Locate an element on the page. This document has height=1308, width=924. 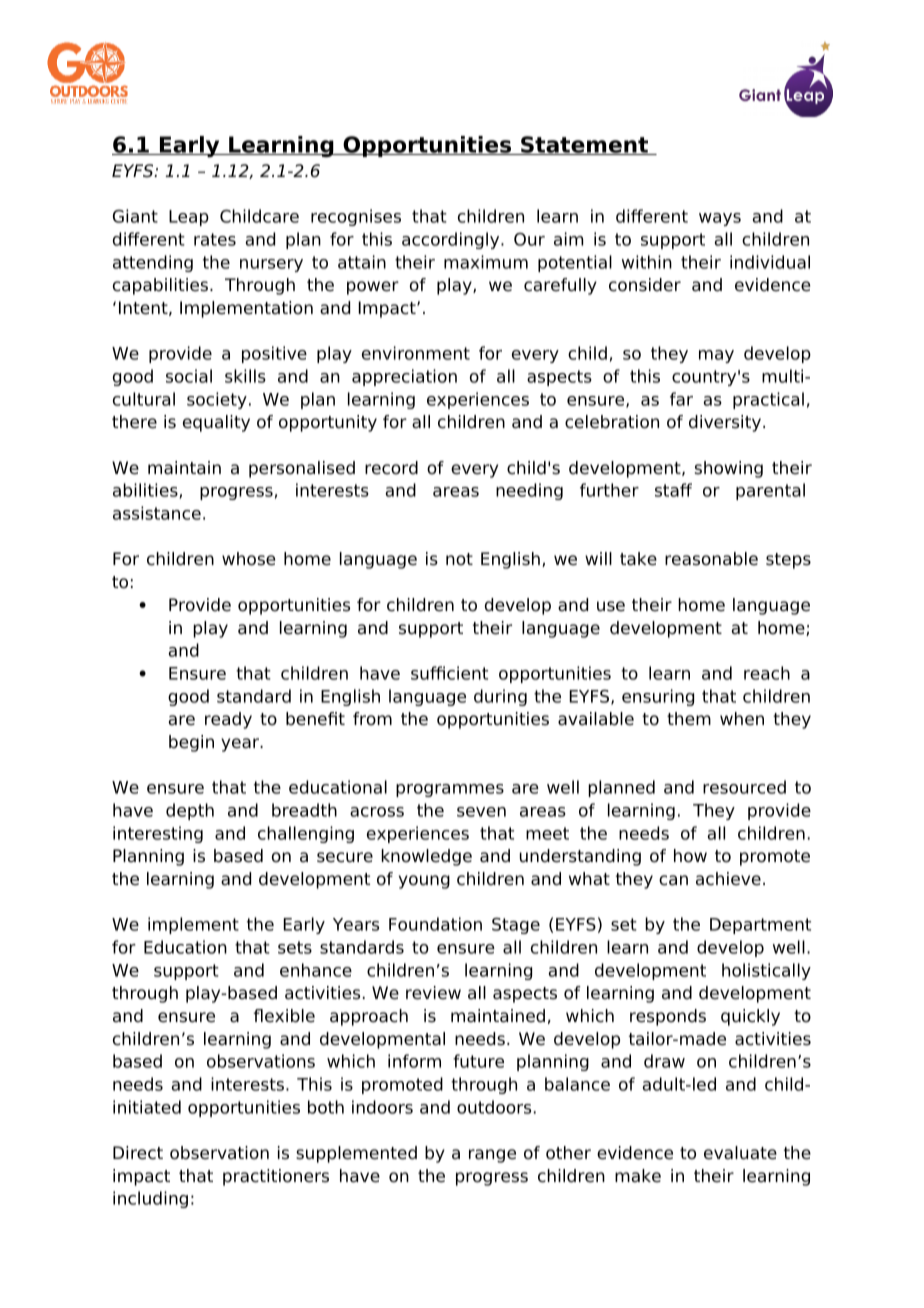
ready is located at coordinates (228, 720).
